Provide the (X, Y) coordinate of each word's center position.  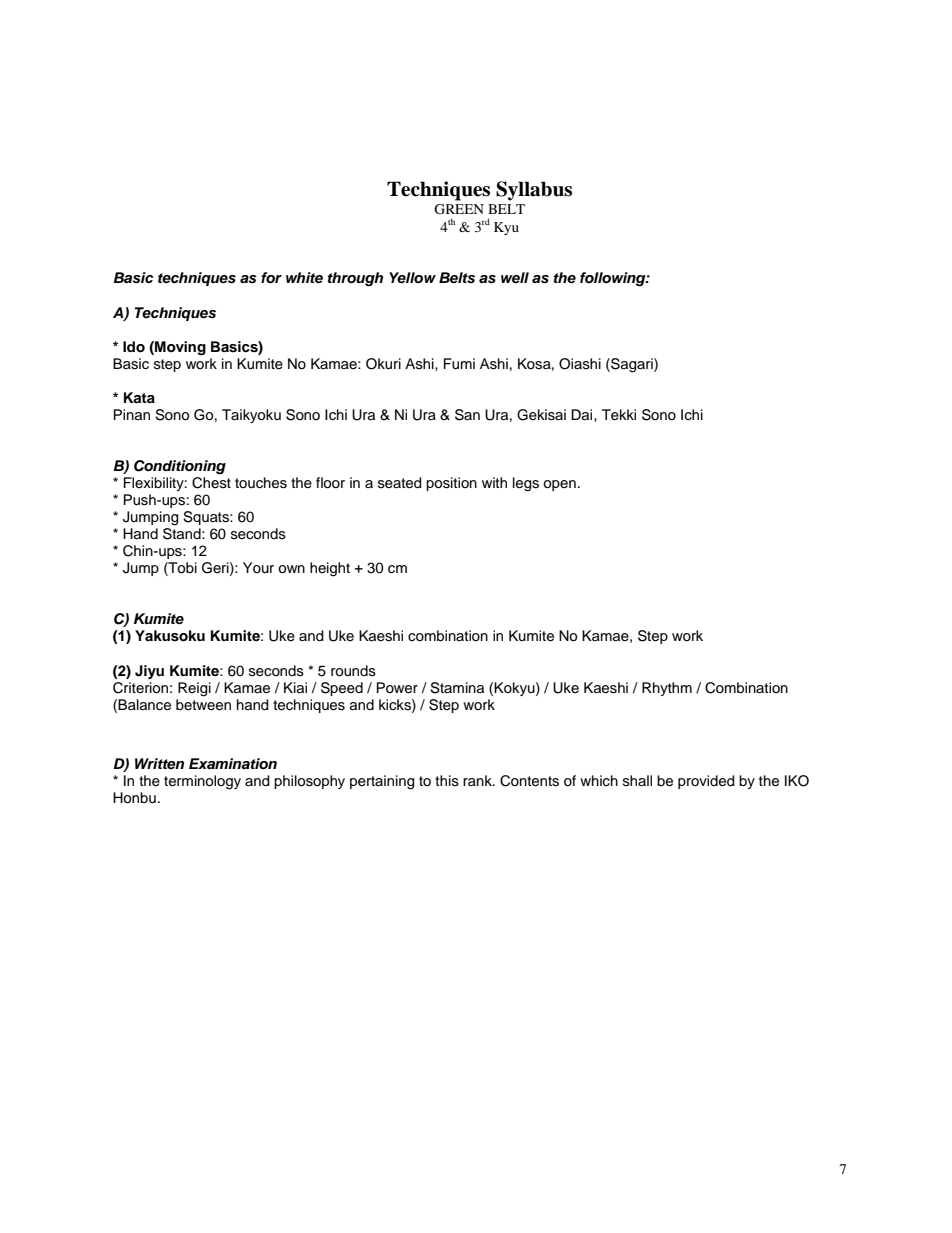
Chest (211, 483)
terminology (202, 782)
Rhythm (667, 689)
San (467, 415)
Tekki (619, 415)
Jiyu (149, 672)
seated (400, 483)
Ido (134, 347)
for (271, 278)
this (447, 781)
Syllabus (534, 191)
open (559, 485)
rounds (353, 671)
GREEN (459, 209)
